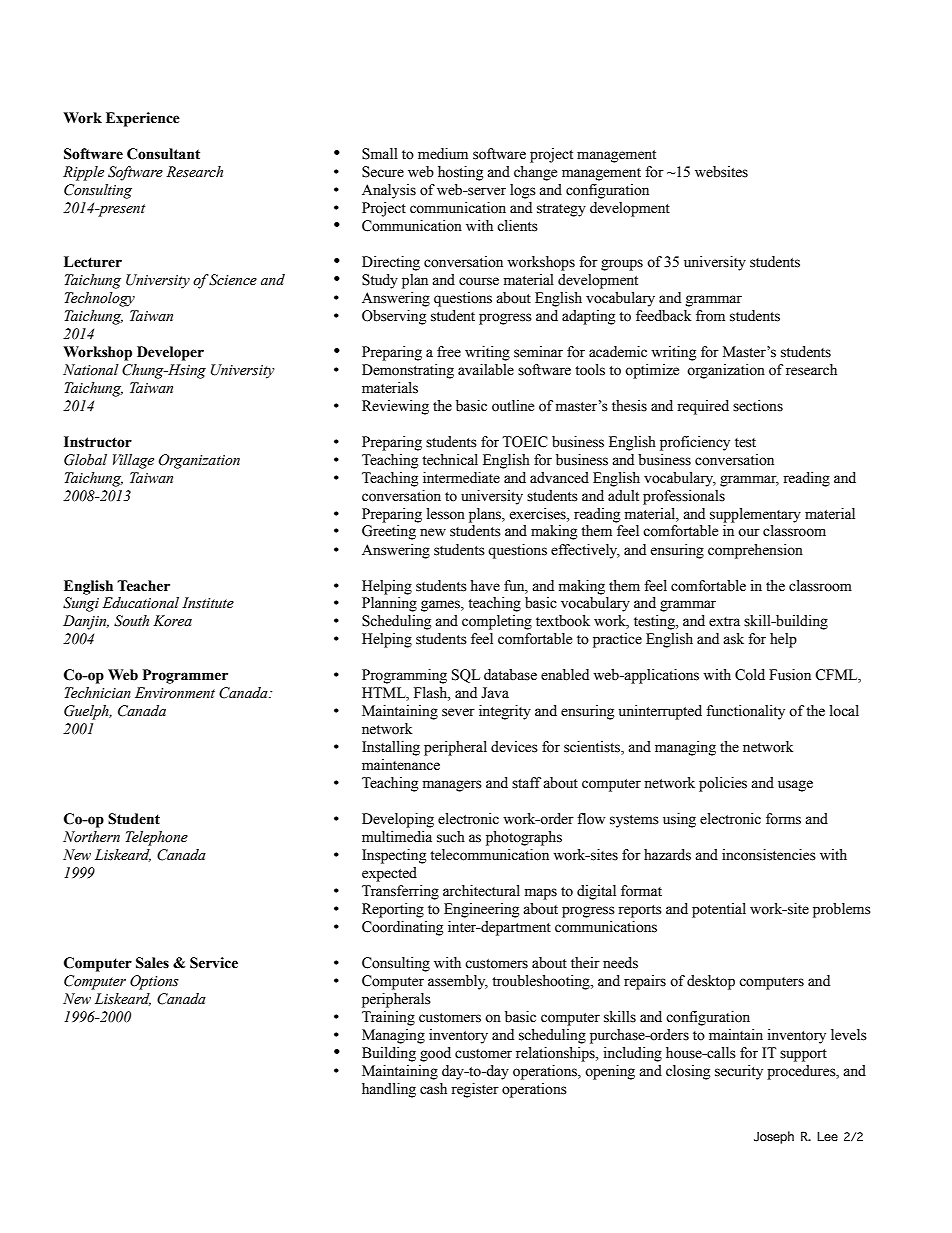 This page has height=1233, width=952. I want to click on Joseph, so click(774, 1137).
